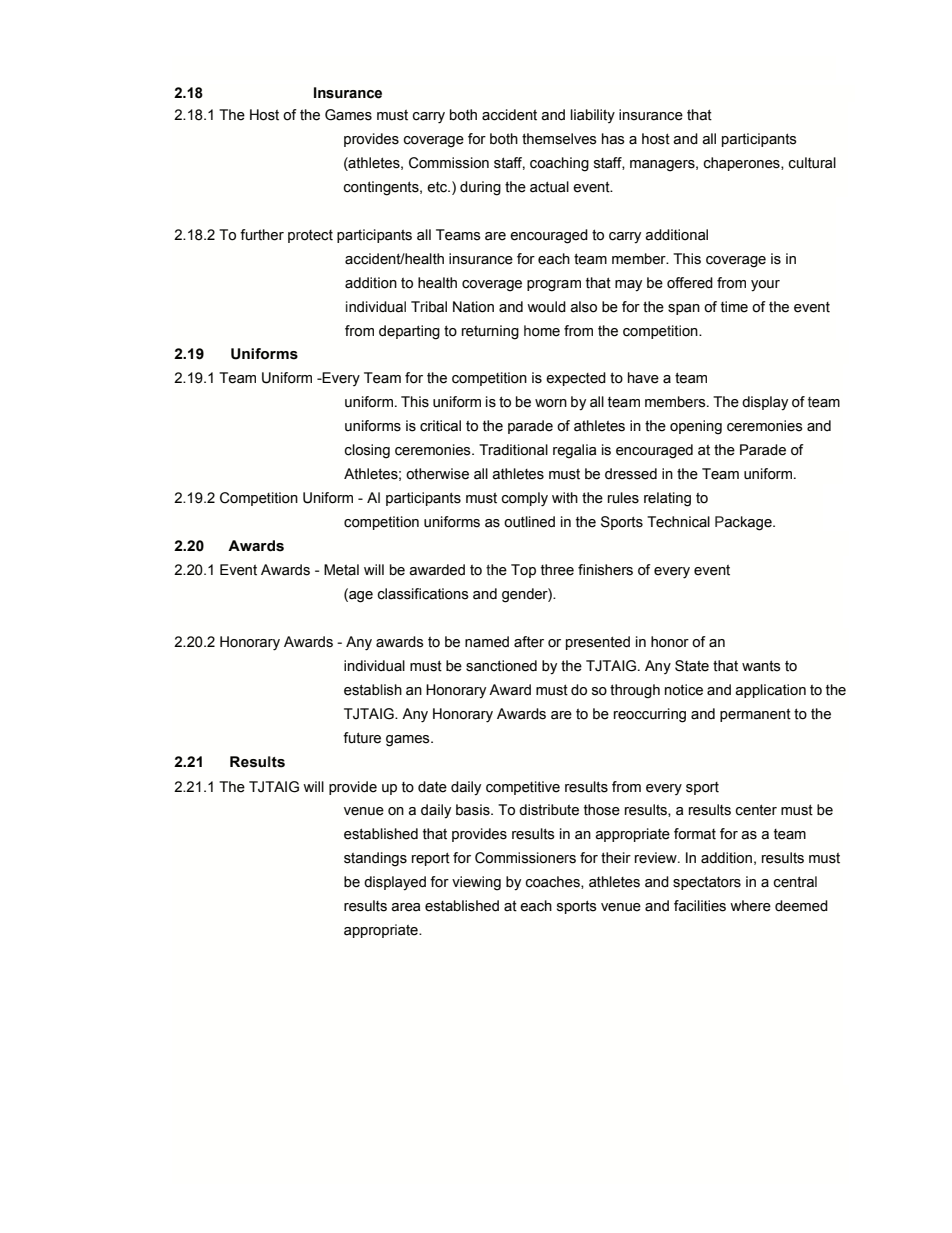  I want to click on outlined, so click(529, 522).
